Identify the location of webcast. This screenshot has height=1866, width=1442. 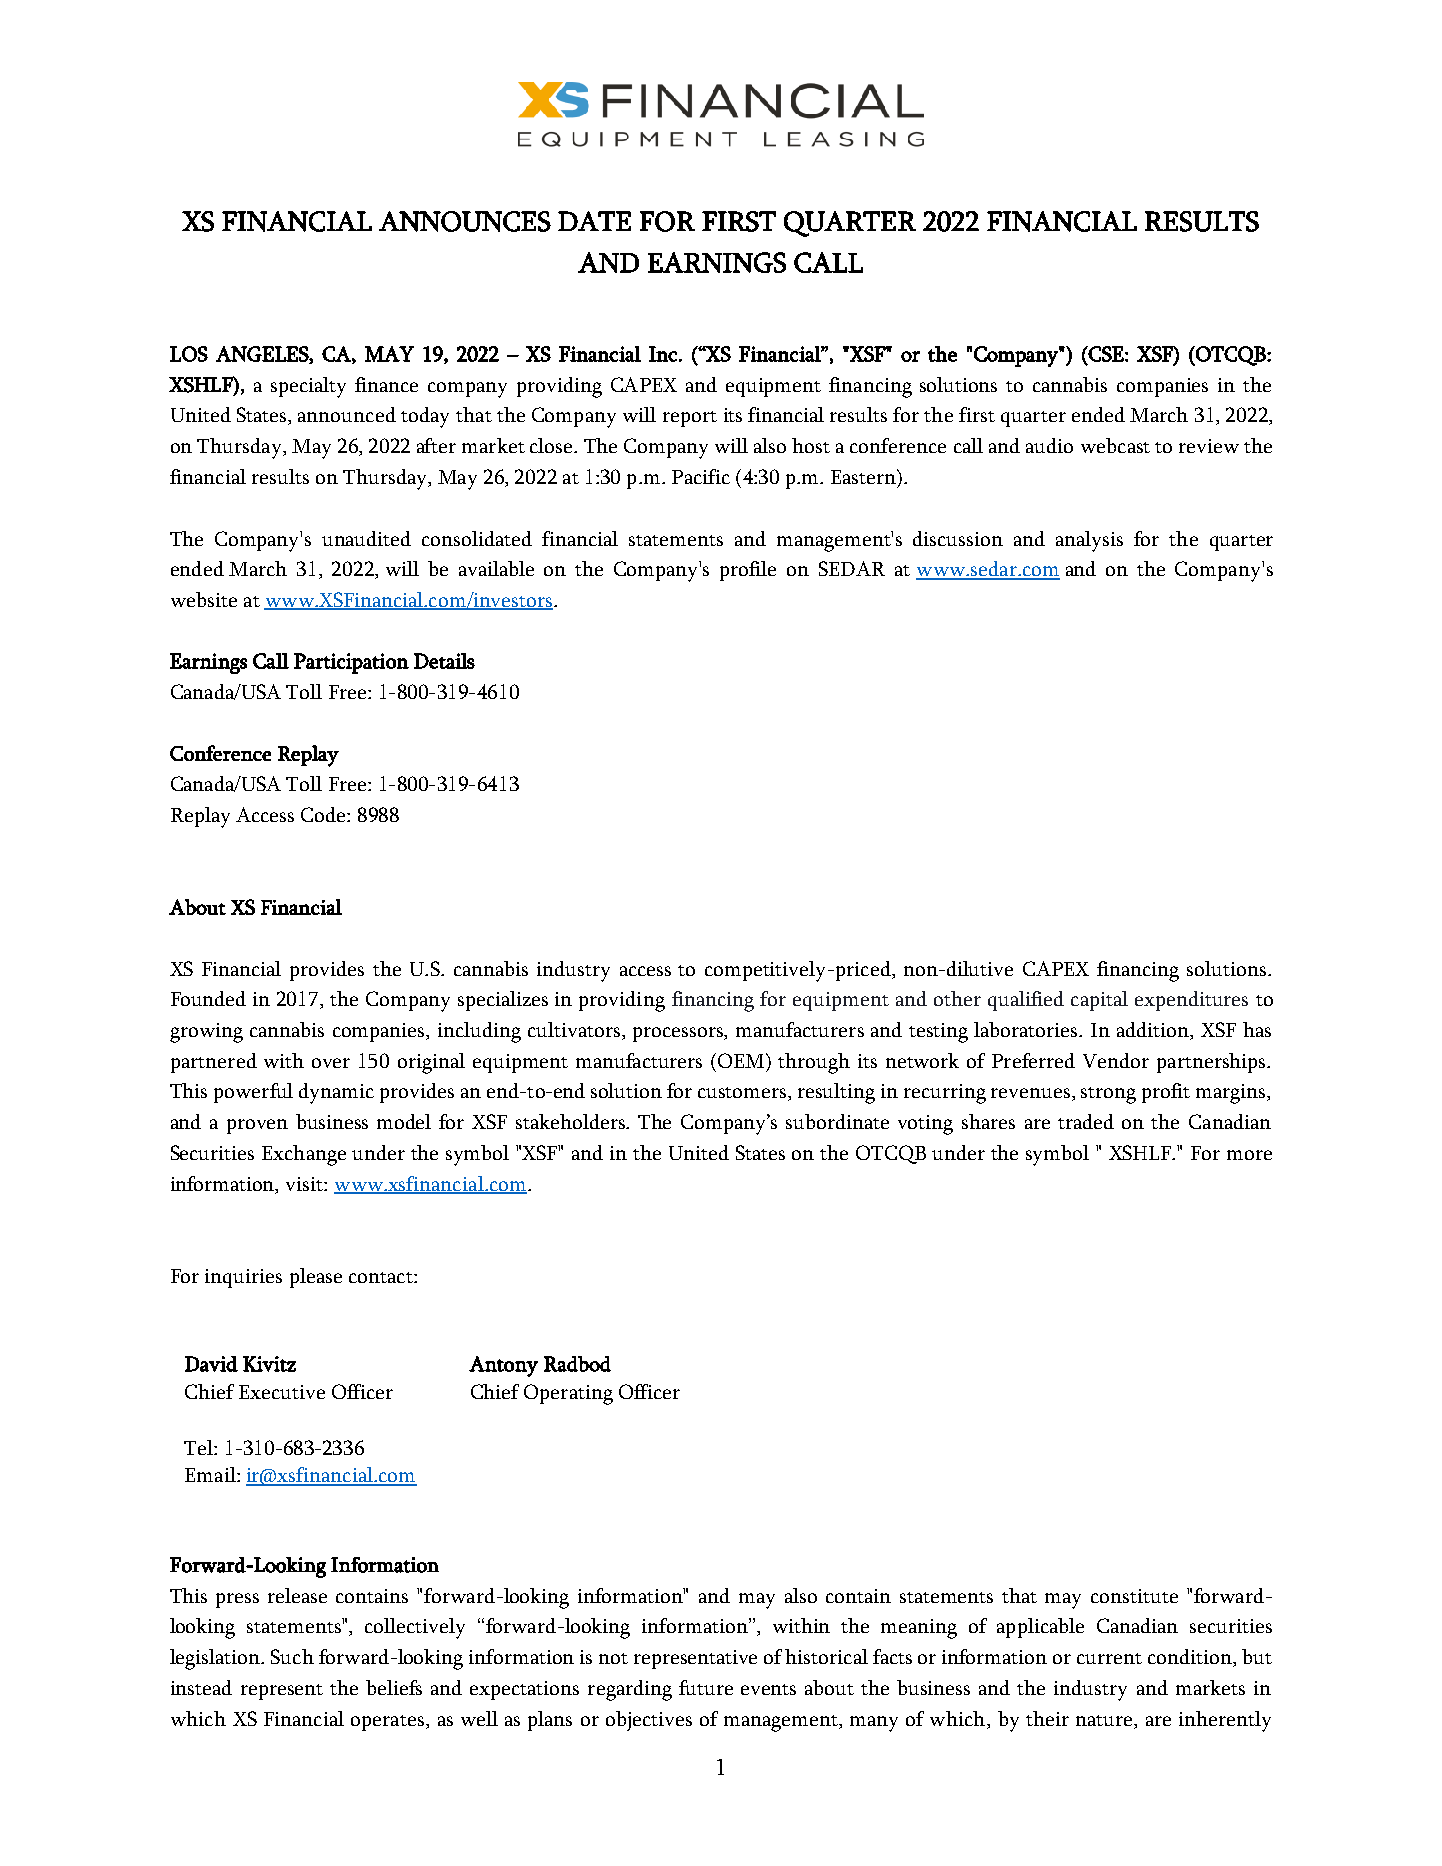
(1115, 445).
